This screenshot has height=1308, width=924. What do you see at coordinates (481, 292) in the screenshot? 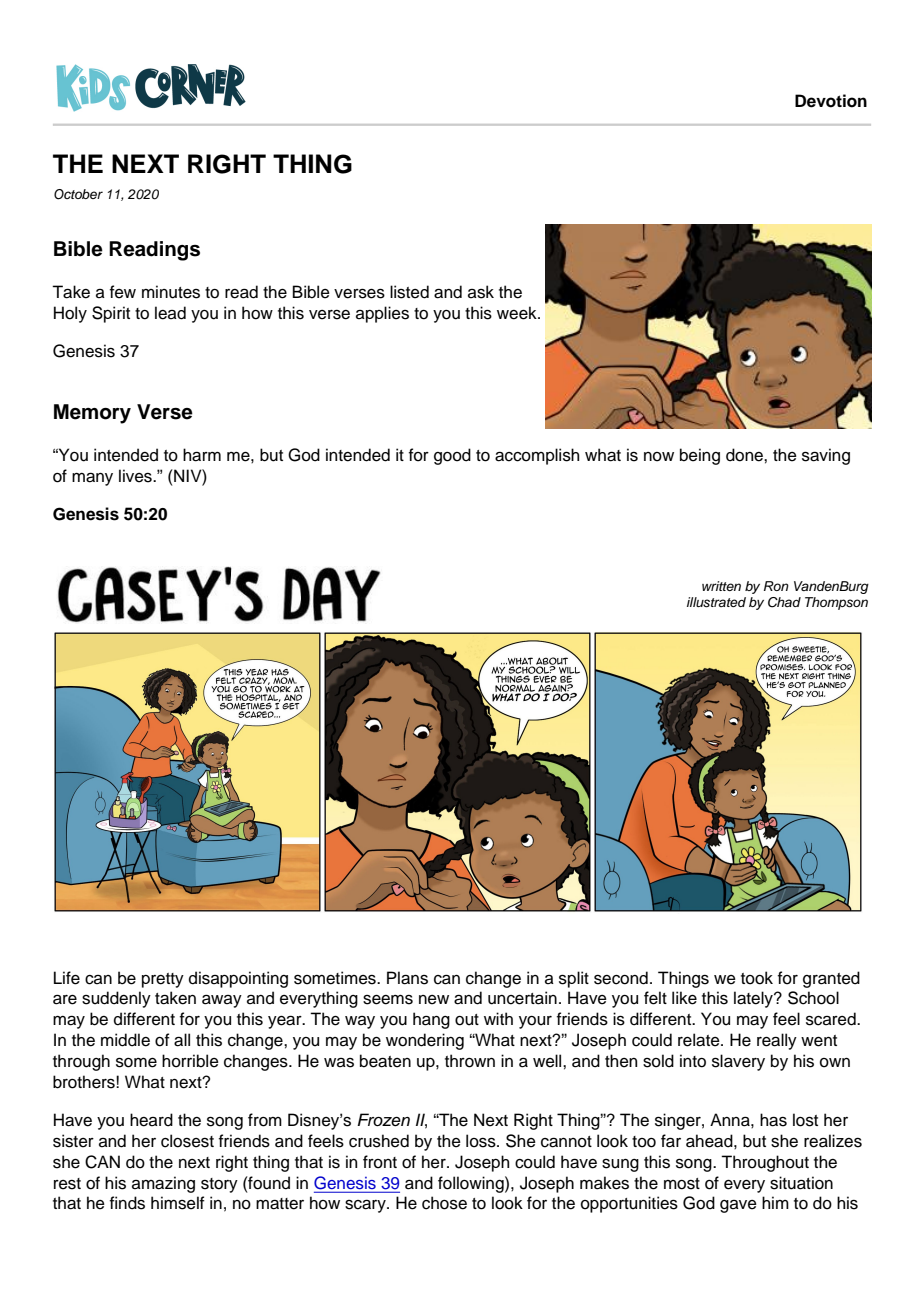
I see `ask` at bounding box center [481, 292].
